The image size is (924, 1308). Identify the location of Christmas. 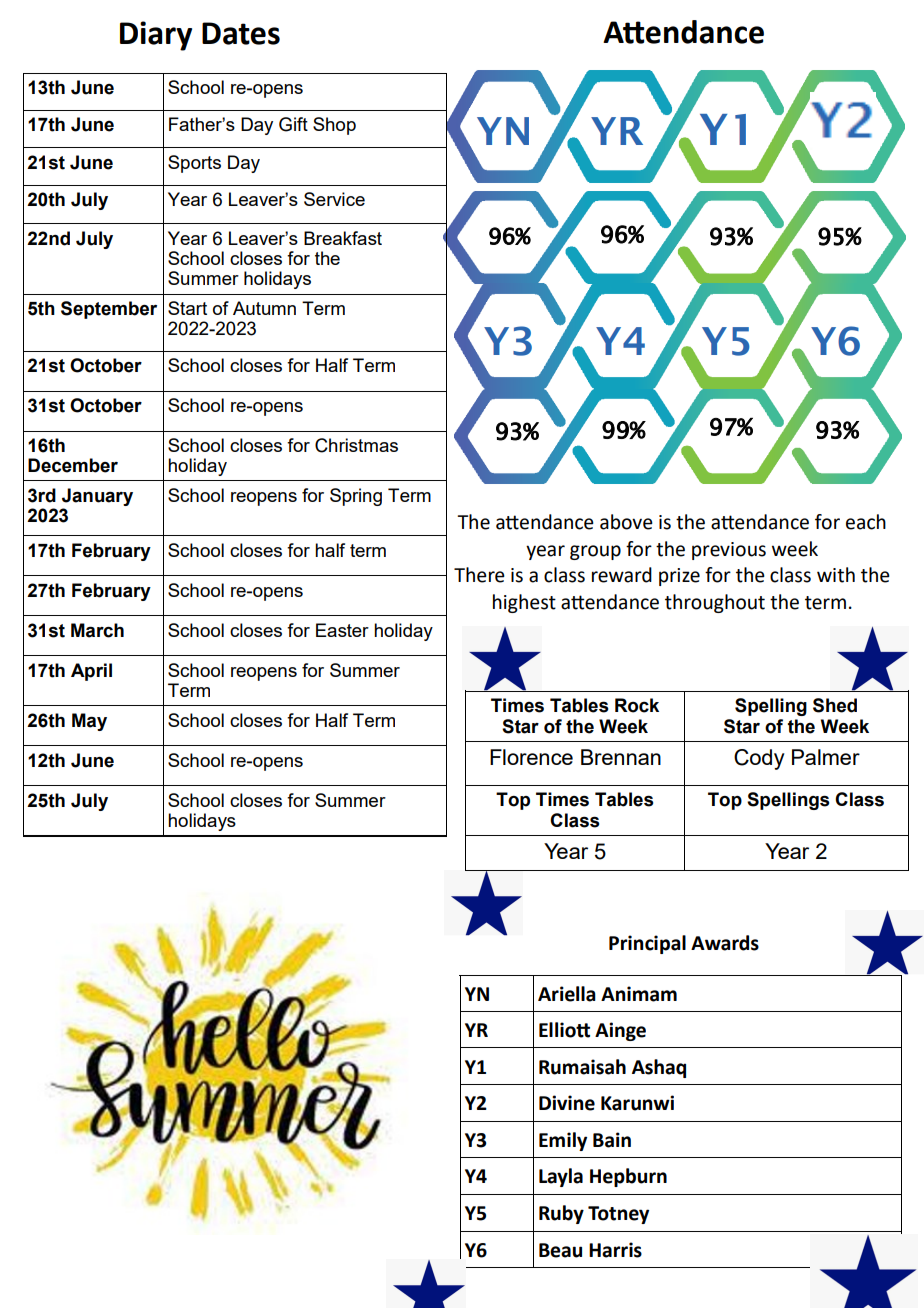
(356, 445).
